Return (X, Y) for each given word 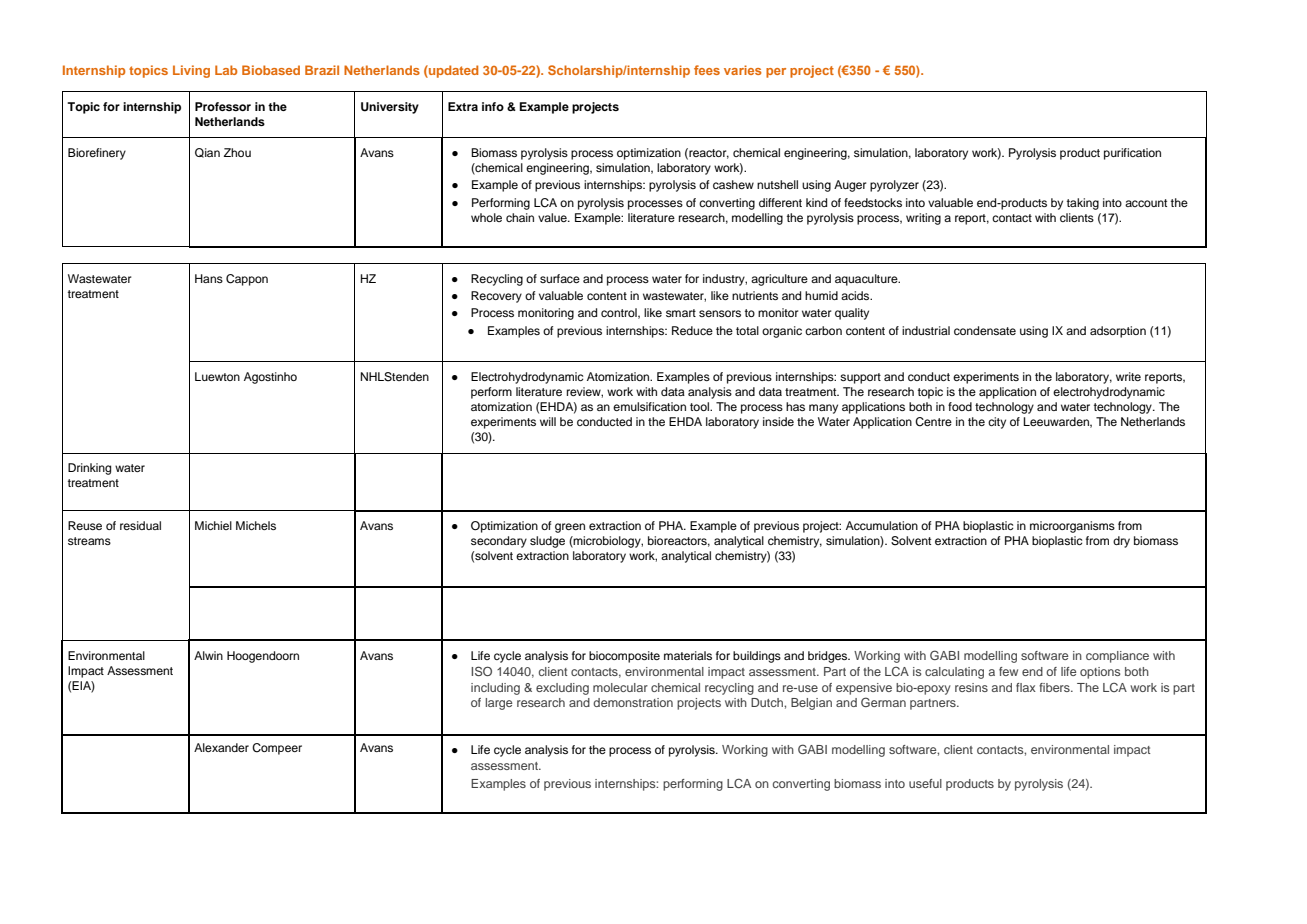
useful (925, 783)
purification (1132, 154)
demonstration (633, 702)
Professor (223, 106)
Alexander (221, 747)
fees (707, 70)
